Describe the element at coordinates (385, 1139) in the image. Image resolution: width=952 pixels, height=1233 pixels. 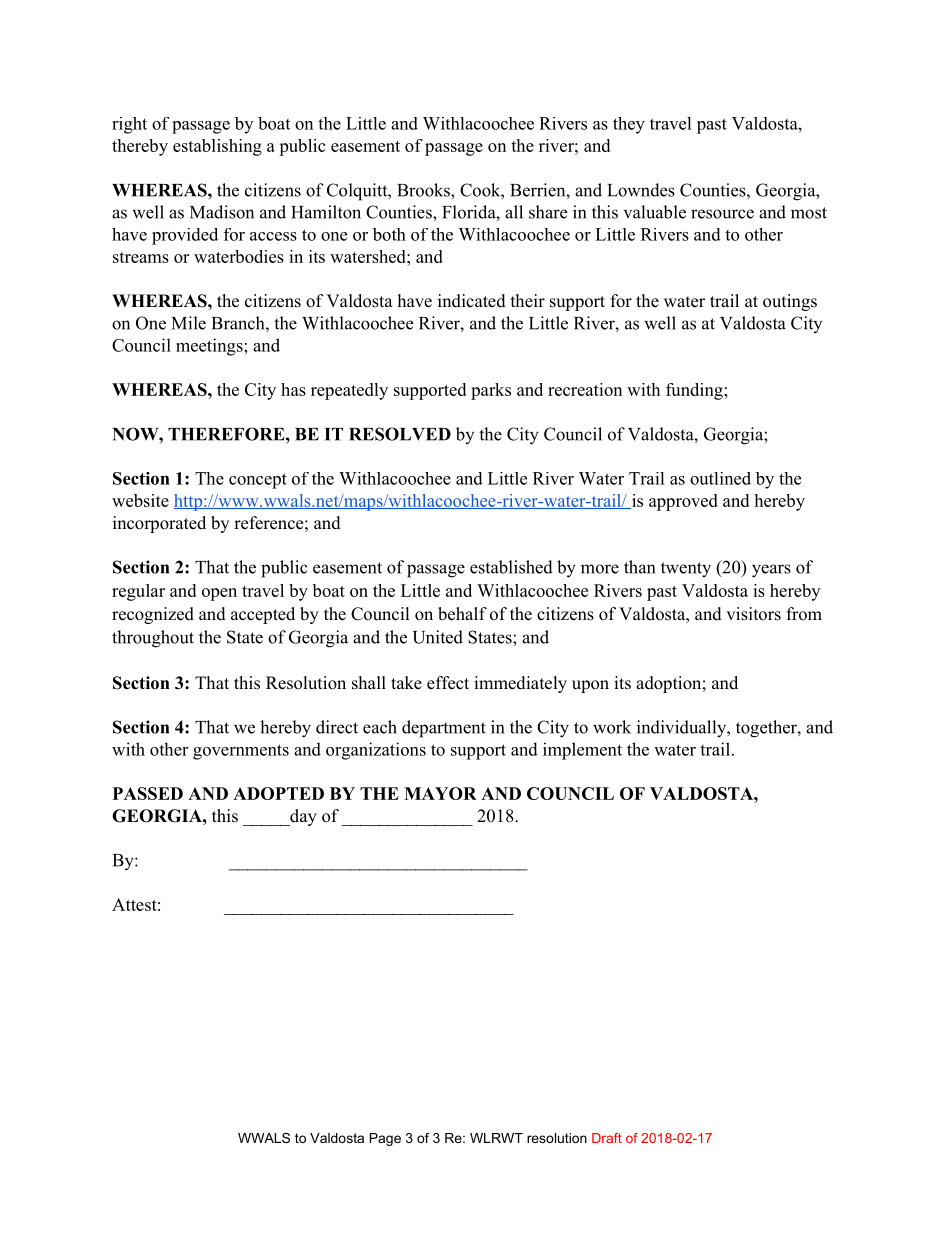
I see `Page` at that location.
